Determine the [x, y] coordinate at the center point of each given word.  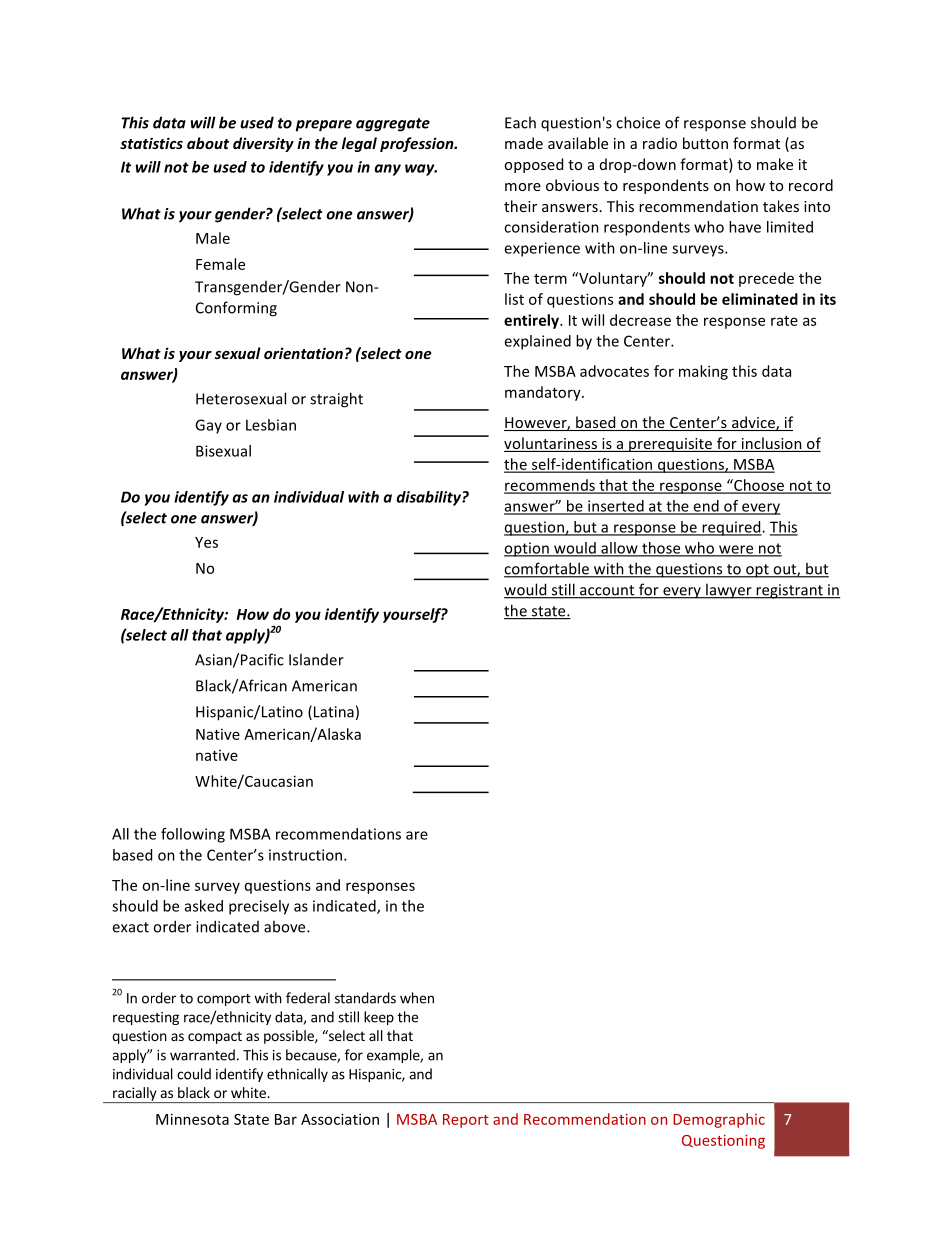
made [524, 143]
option [527, 549]
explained [537, 342]
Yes [206, 542]
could [194, 1074]
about [208, 143]
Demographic [719, 1120]
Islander [316, 659]
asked [204, 906]
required [731, 528]
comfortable [547, 569]
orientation [303, 353]
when [417, 998]
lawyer [729, 591]
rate [784, 321]
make [775, 164]
